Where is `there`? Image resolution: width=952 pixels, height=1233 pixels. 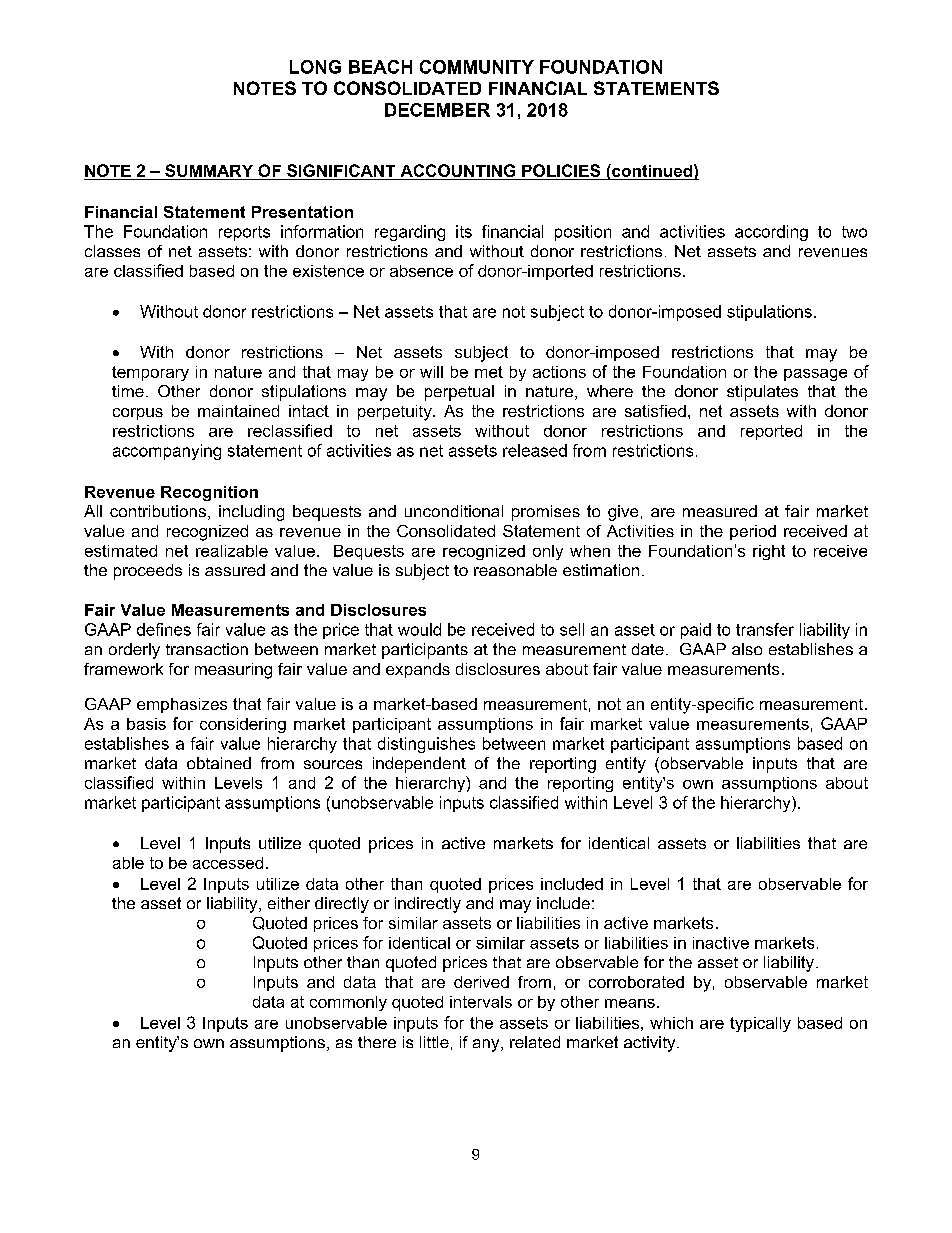
there is located at coordinates (377, 1042).
